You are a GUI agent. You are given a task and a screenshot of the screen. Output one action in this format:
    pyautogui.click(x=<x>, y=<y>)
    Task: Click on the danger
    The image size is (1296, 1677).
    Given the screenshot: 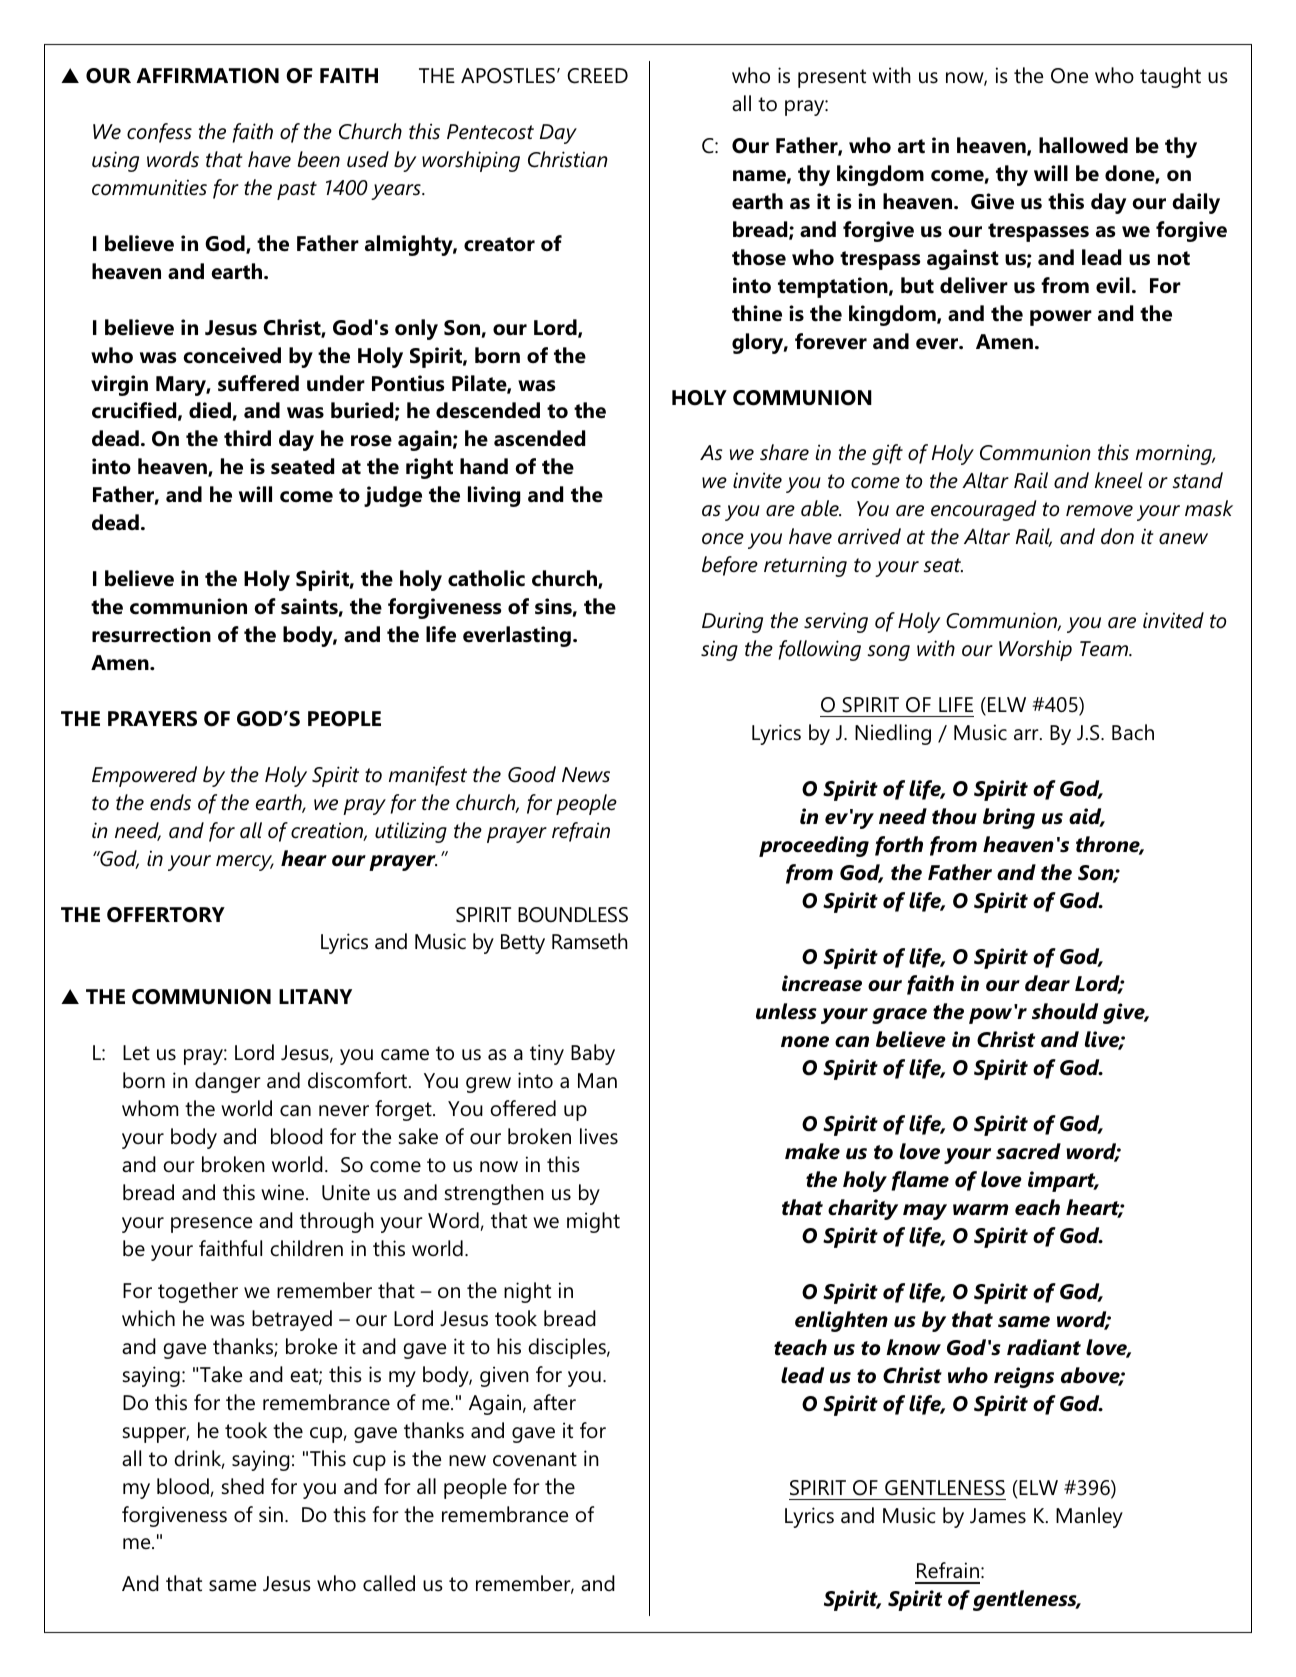 What is the action you would take?
    pyautogui.click(x=228, y=1082)
